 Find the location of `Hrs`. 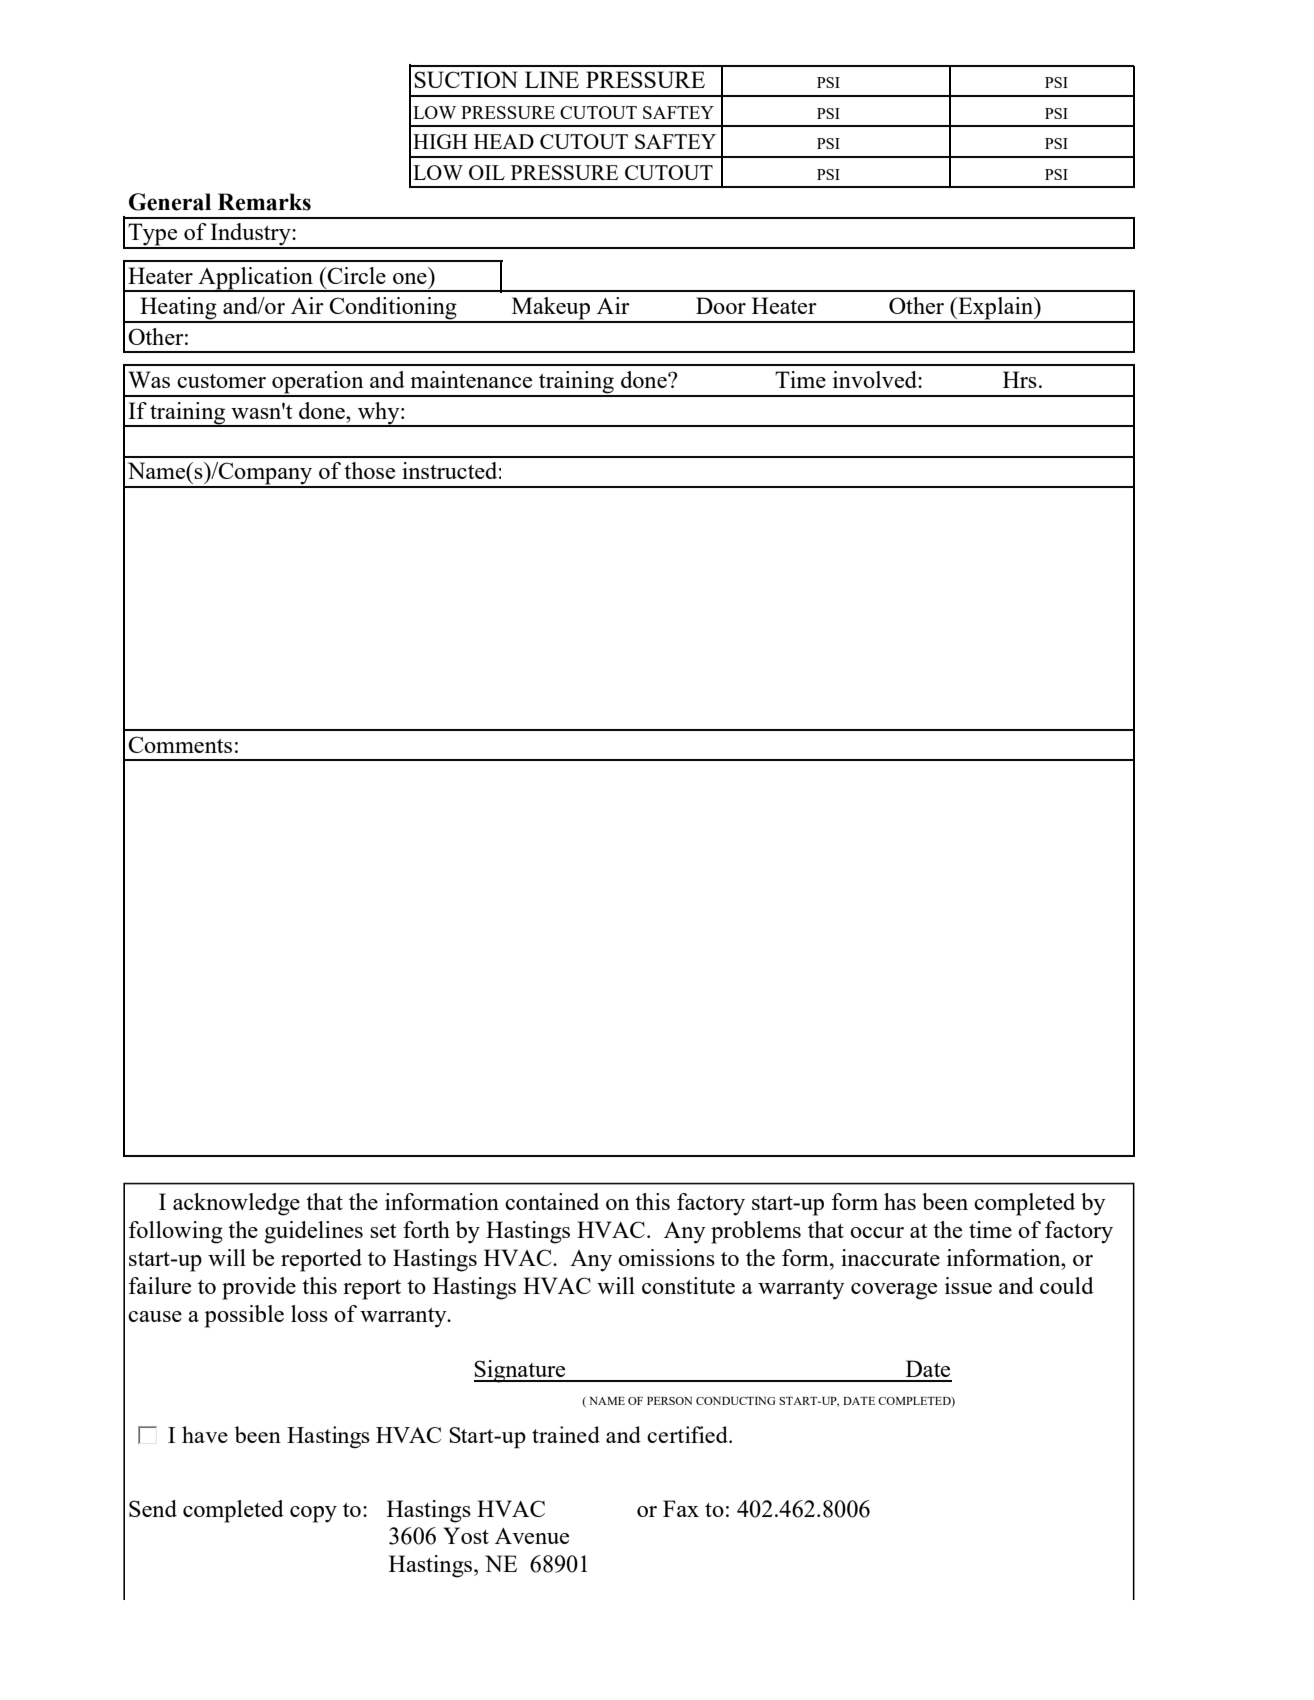

Hrs is located at coordinates (1020, 379).
